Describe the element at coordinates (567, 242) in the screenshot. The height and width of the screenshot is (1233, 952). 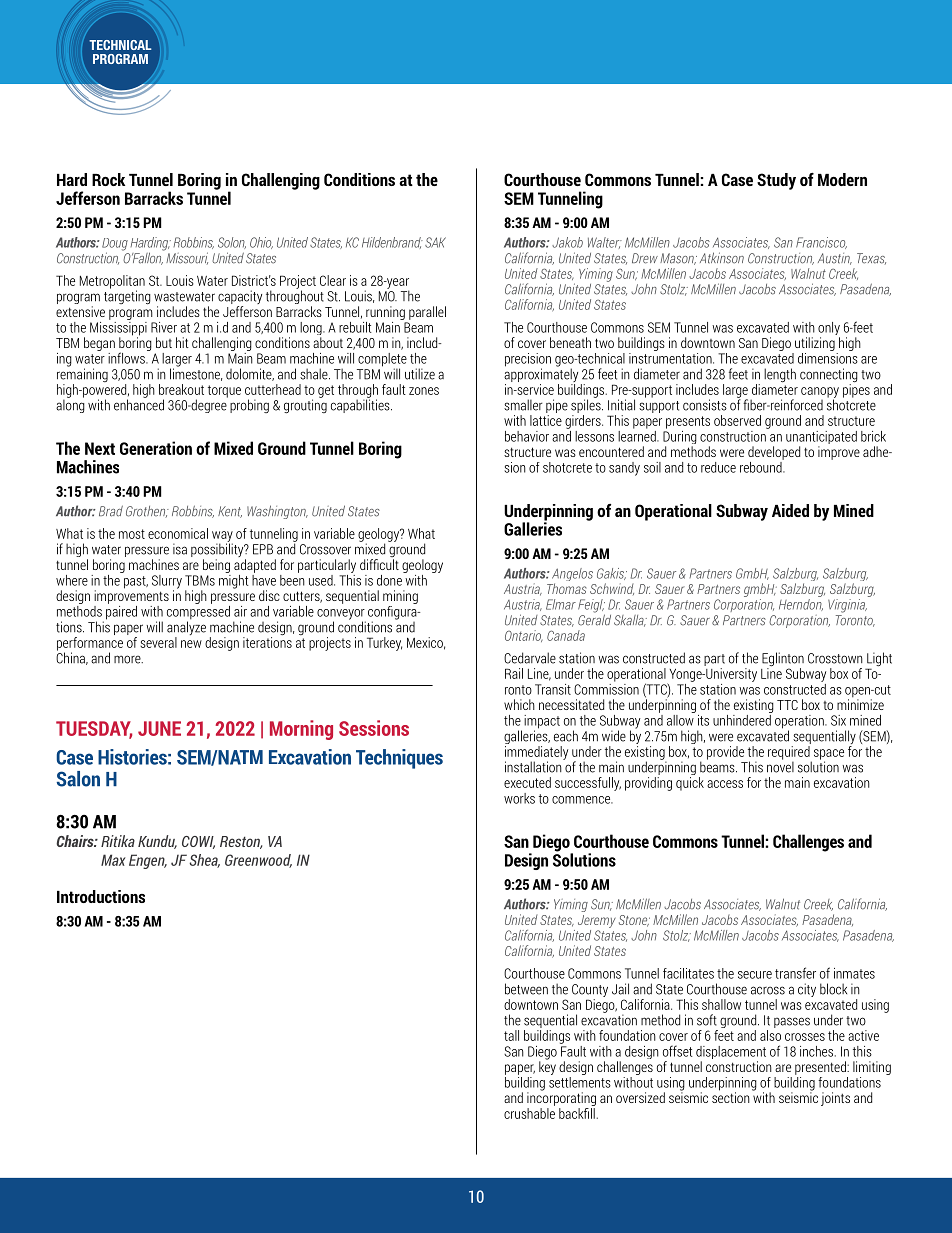
I see `Jakob` at that location.
